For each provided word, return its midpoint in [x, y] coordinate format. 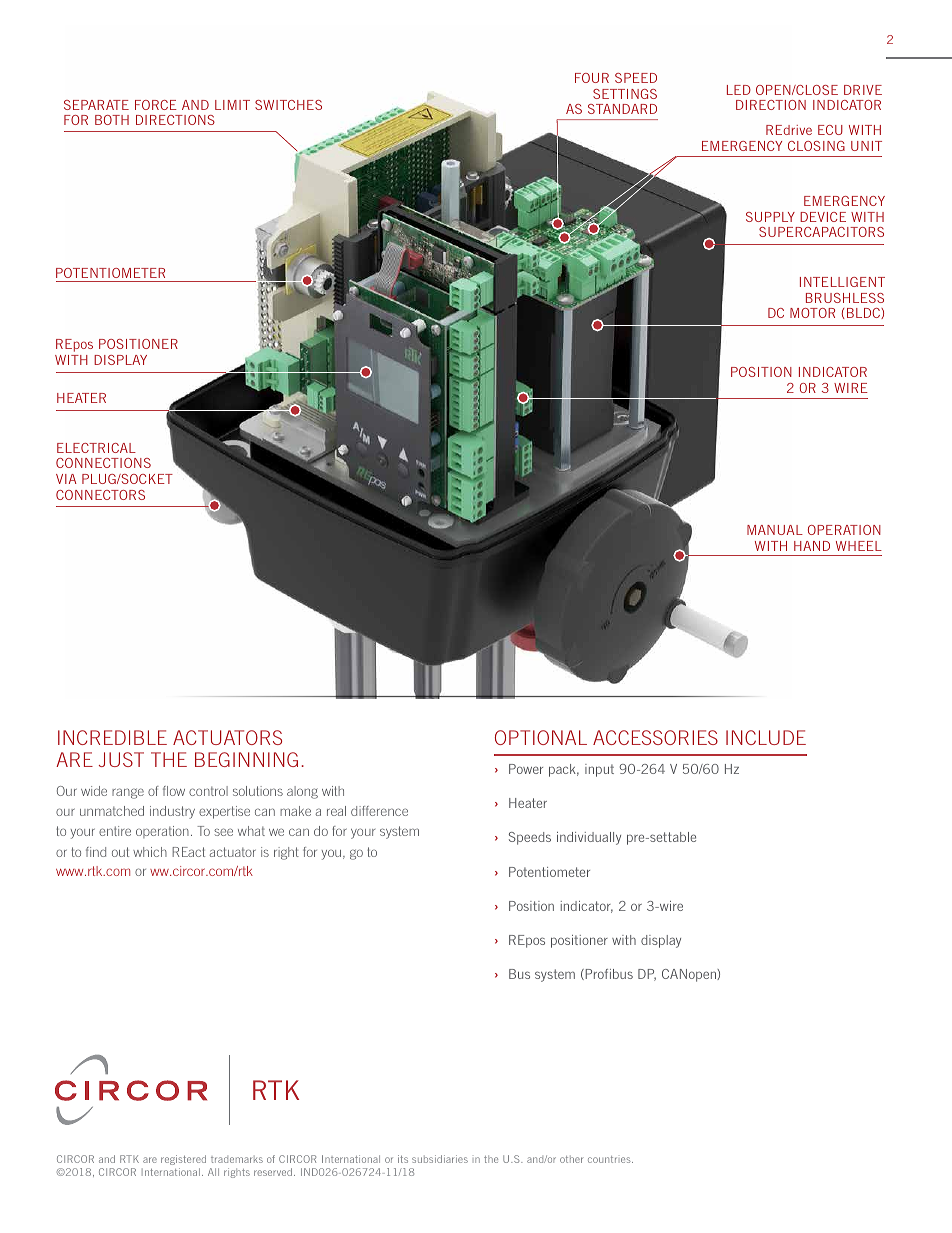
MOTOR [812, 313]
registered [183, 1160]
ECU [830, 130]
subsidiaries [440, 1159]
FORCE [156, 105]
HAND [812, 546]
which [150, 852]
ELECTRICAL [96, 448]
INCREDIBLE [112, 737]
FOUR [592, 78]
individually [589, 838]
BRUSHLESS [845, 298]
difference [379, 811]
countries [610, 1159]
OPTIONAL [541, 737]
